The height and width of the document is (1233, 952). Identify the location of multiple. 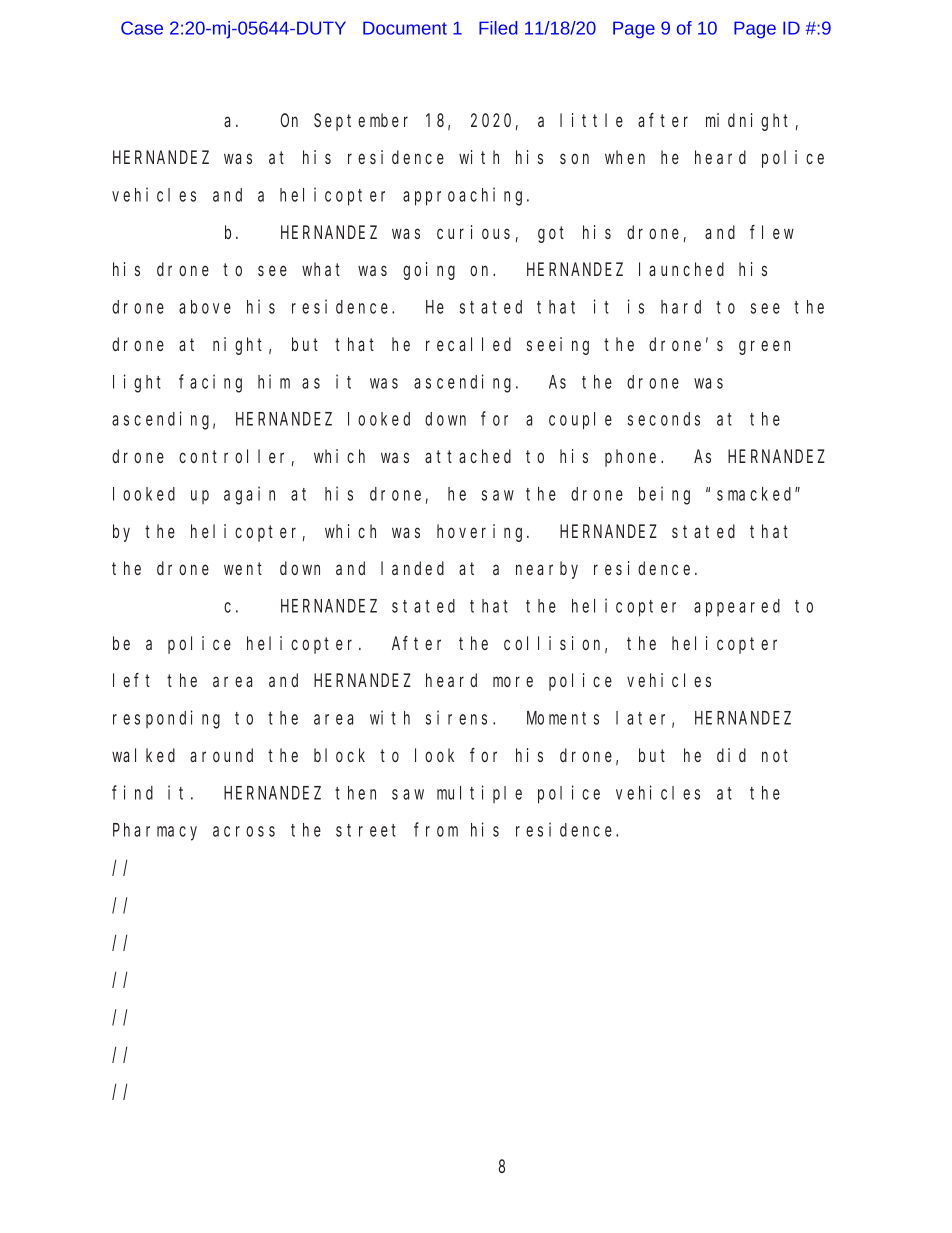
(479, 794).
